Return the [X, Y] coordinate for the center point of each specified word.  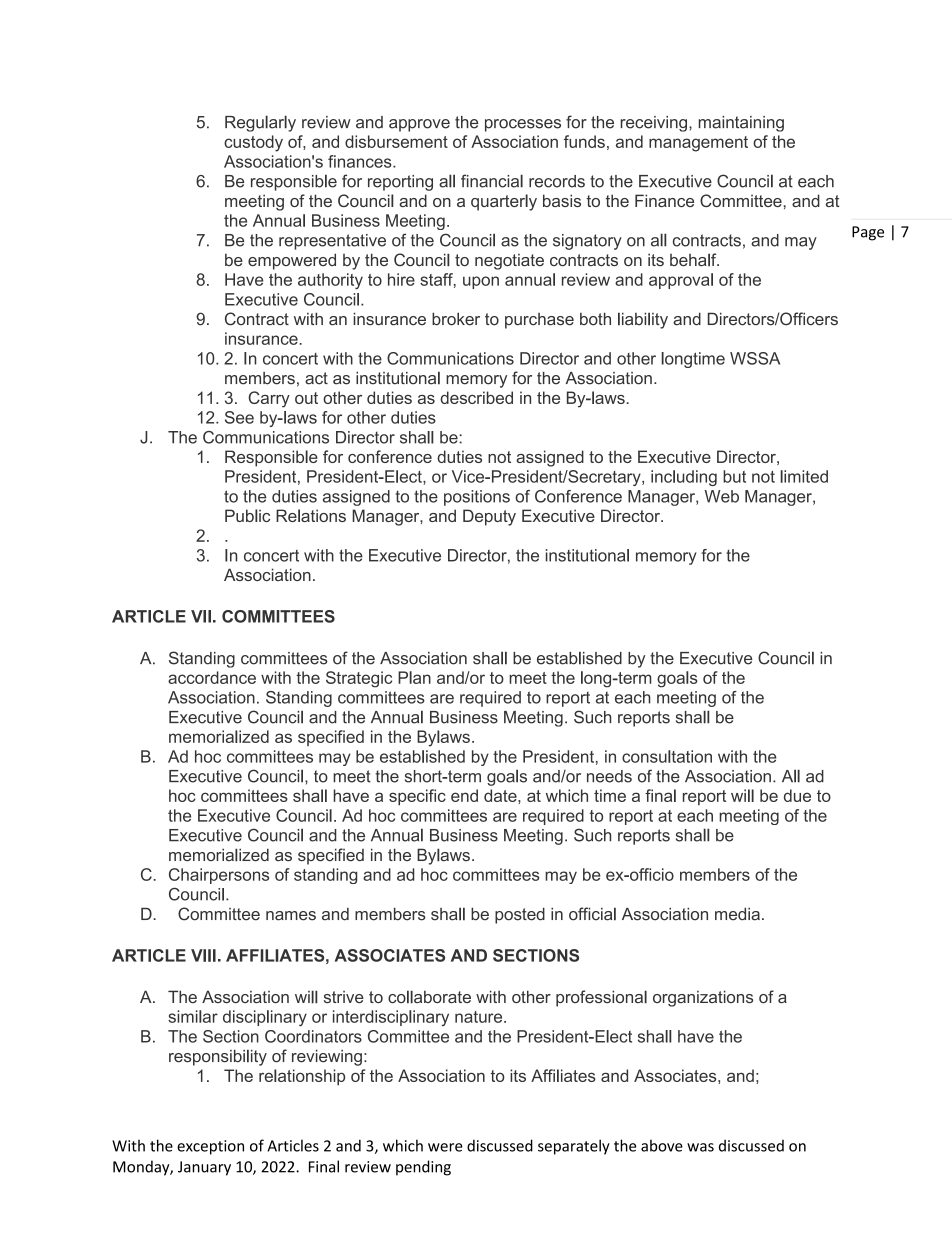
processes [523, 125]
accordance [212, 677]
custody [253, 143]
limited [804, 476]
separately [574, 1147]
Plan [414, 677]
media [737, 914]
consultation [667, 756]
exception [210, 1147]
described [476, 397]
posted [520, 916]
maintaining [741, 124]
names [291, 916]
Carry [269, 399]
